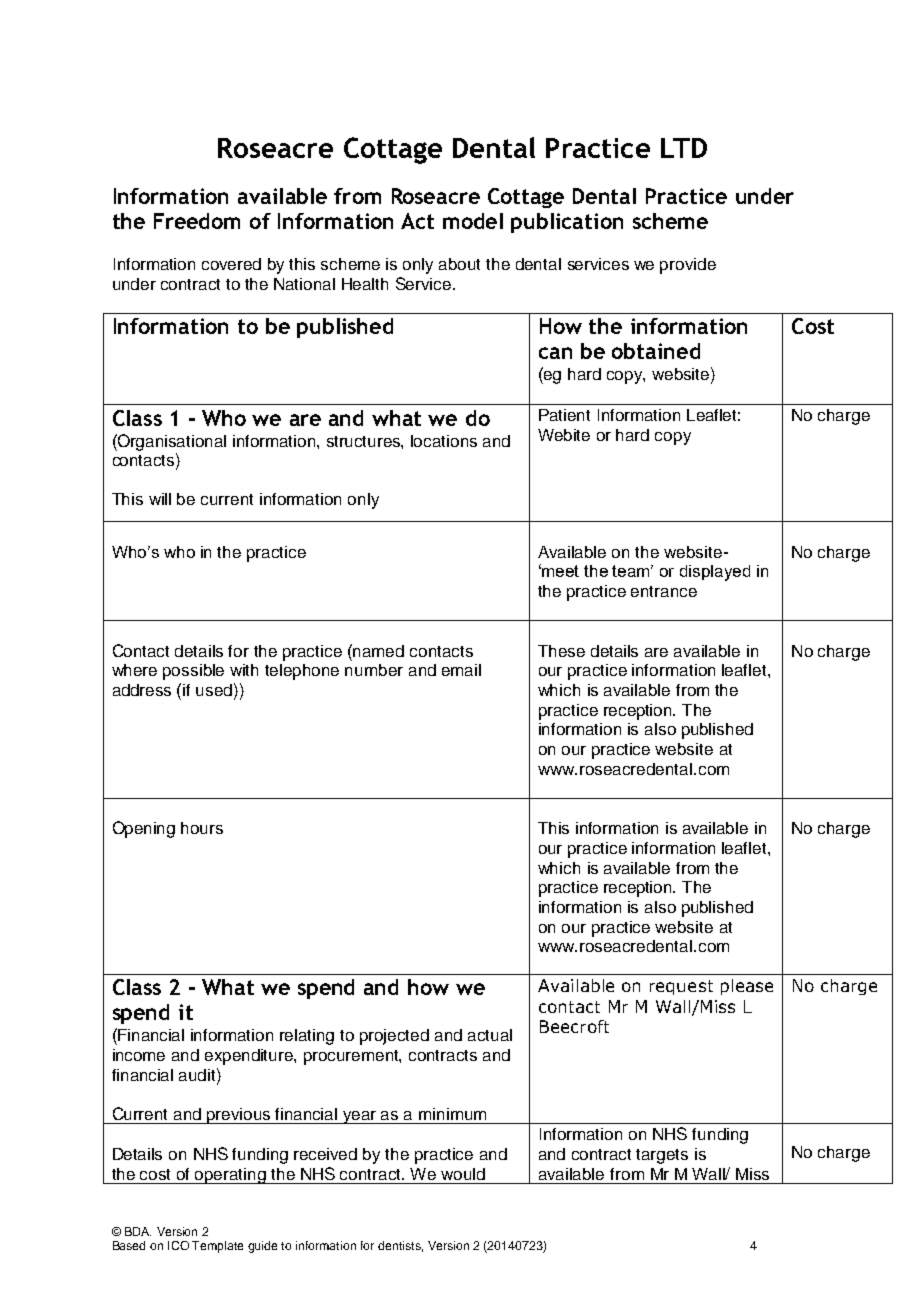 This screenshot has width=924, height=1308. I want to click on request, so click(681, 987).
